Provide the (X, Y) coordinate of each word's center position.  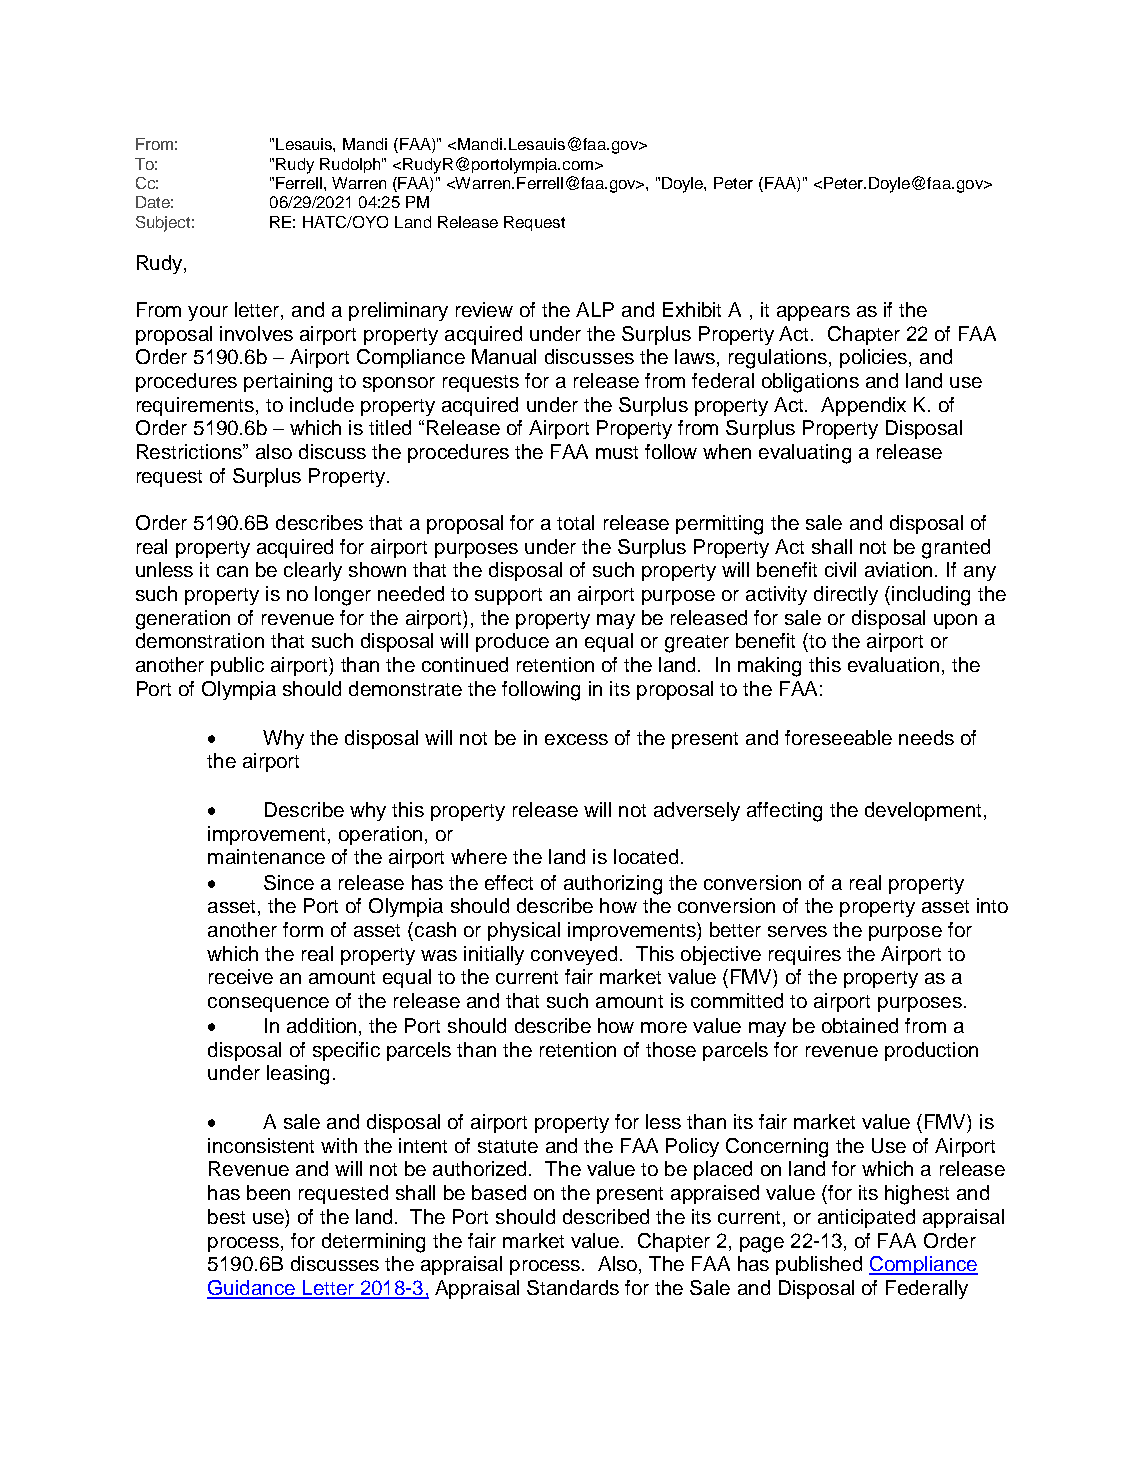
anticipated (866, 1218)
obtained (860, 1025)
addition (321, 1025)
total (575, 522)
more (664, 1027)
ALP (595, 309)
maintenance (266, 856)
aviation (898, 569)
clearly (313, 571)
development (923, 811)
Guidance (252, 1289)
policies (873, 358)
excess (576, 739)
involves (256, 333)
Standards (573, 1287)
